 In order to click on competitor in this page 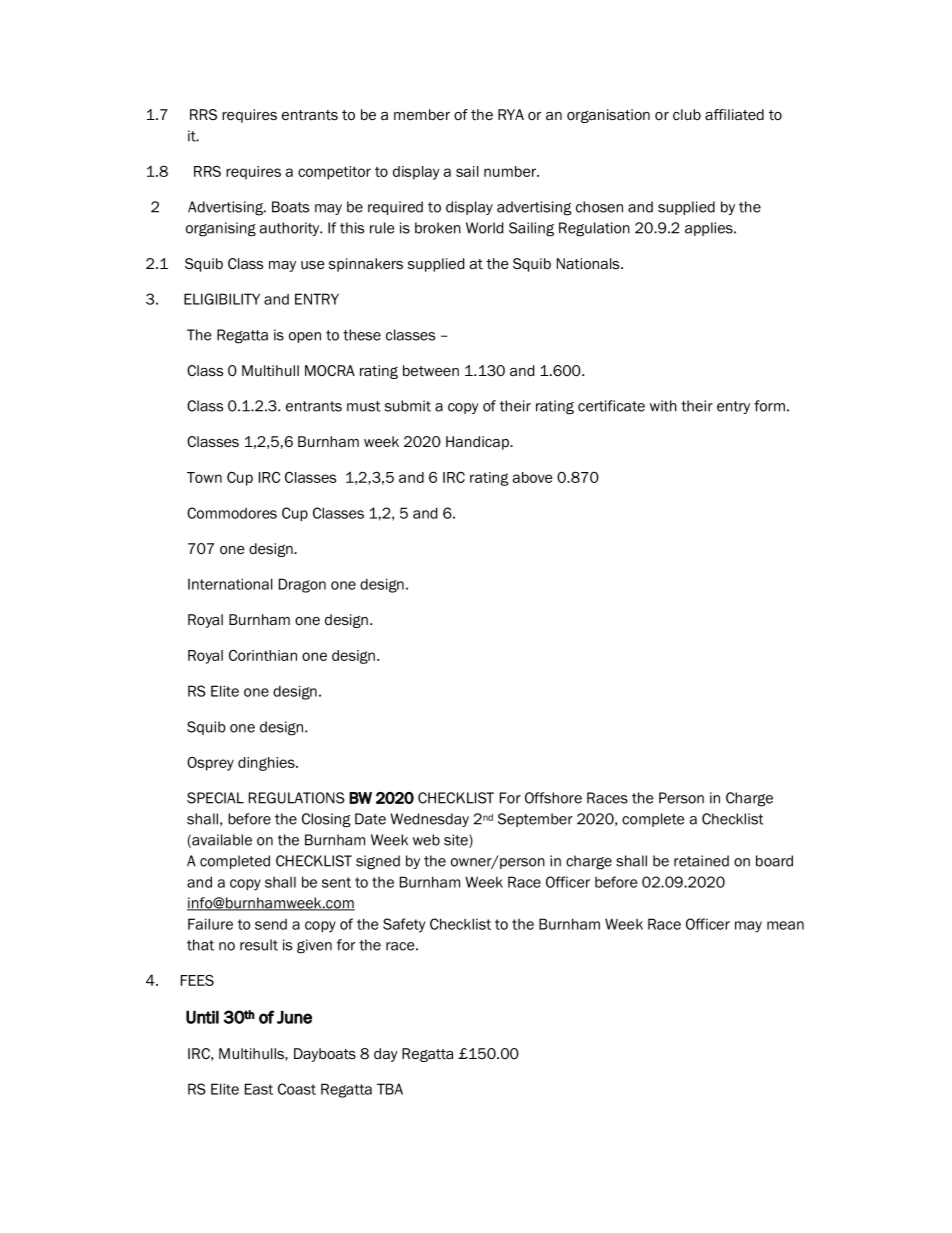, I will do `click(334, 173)`.
